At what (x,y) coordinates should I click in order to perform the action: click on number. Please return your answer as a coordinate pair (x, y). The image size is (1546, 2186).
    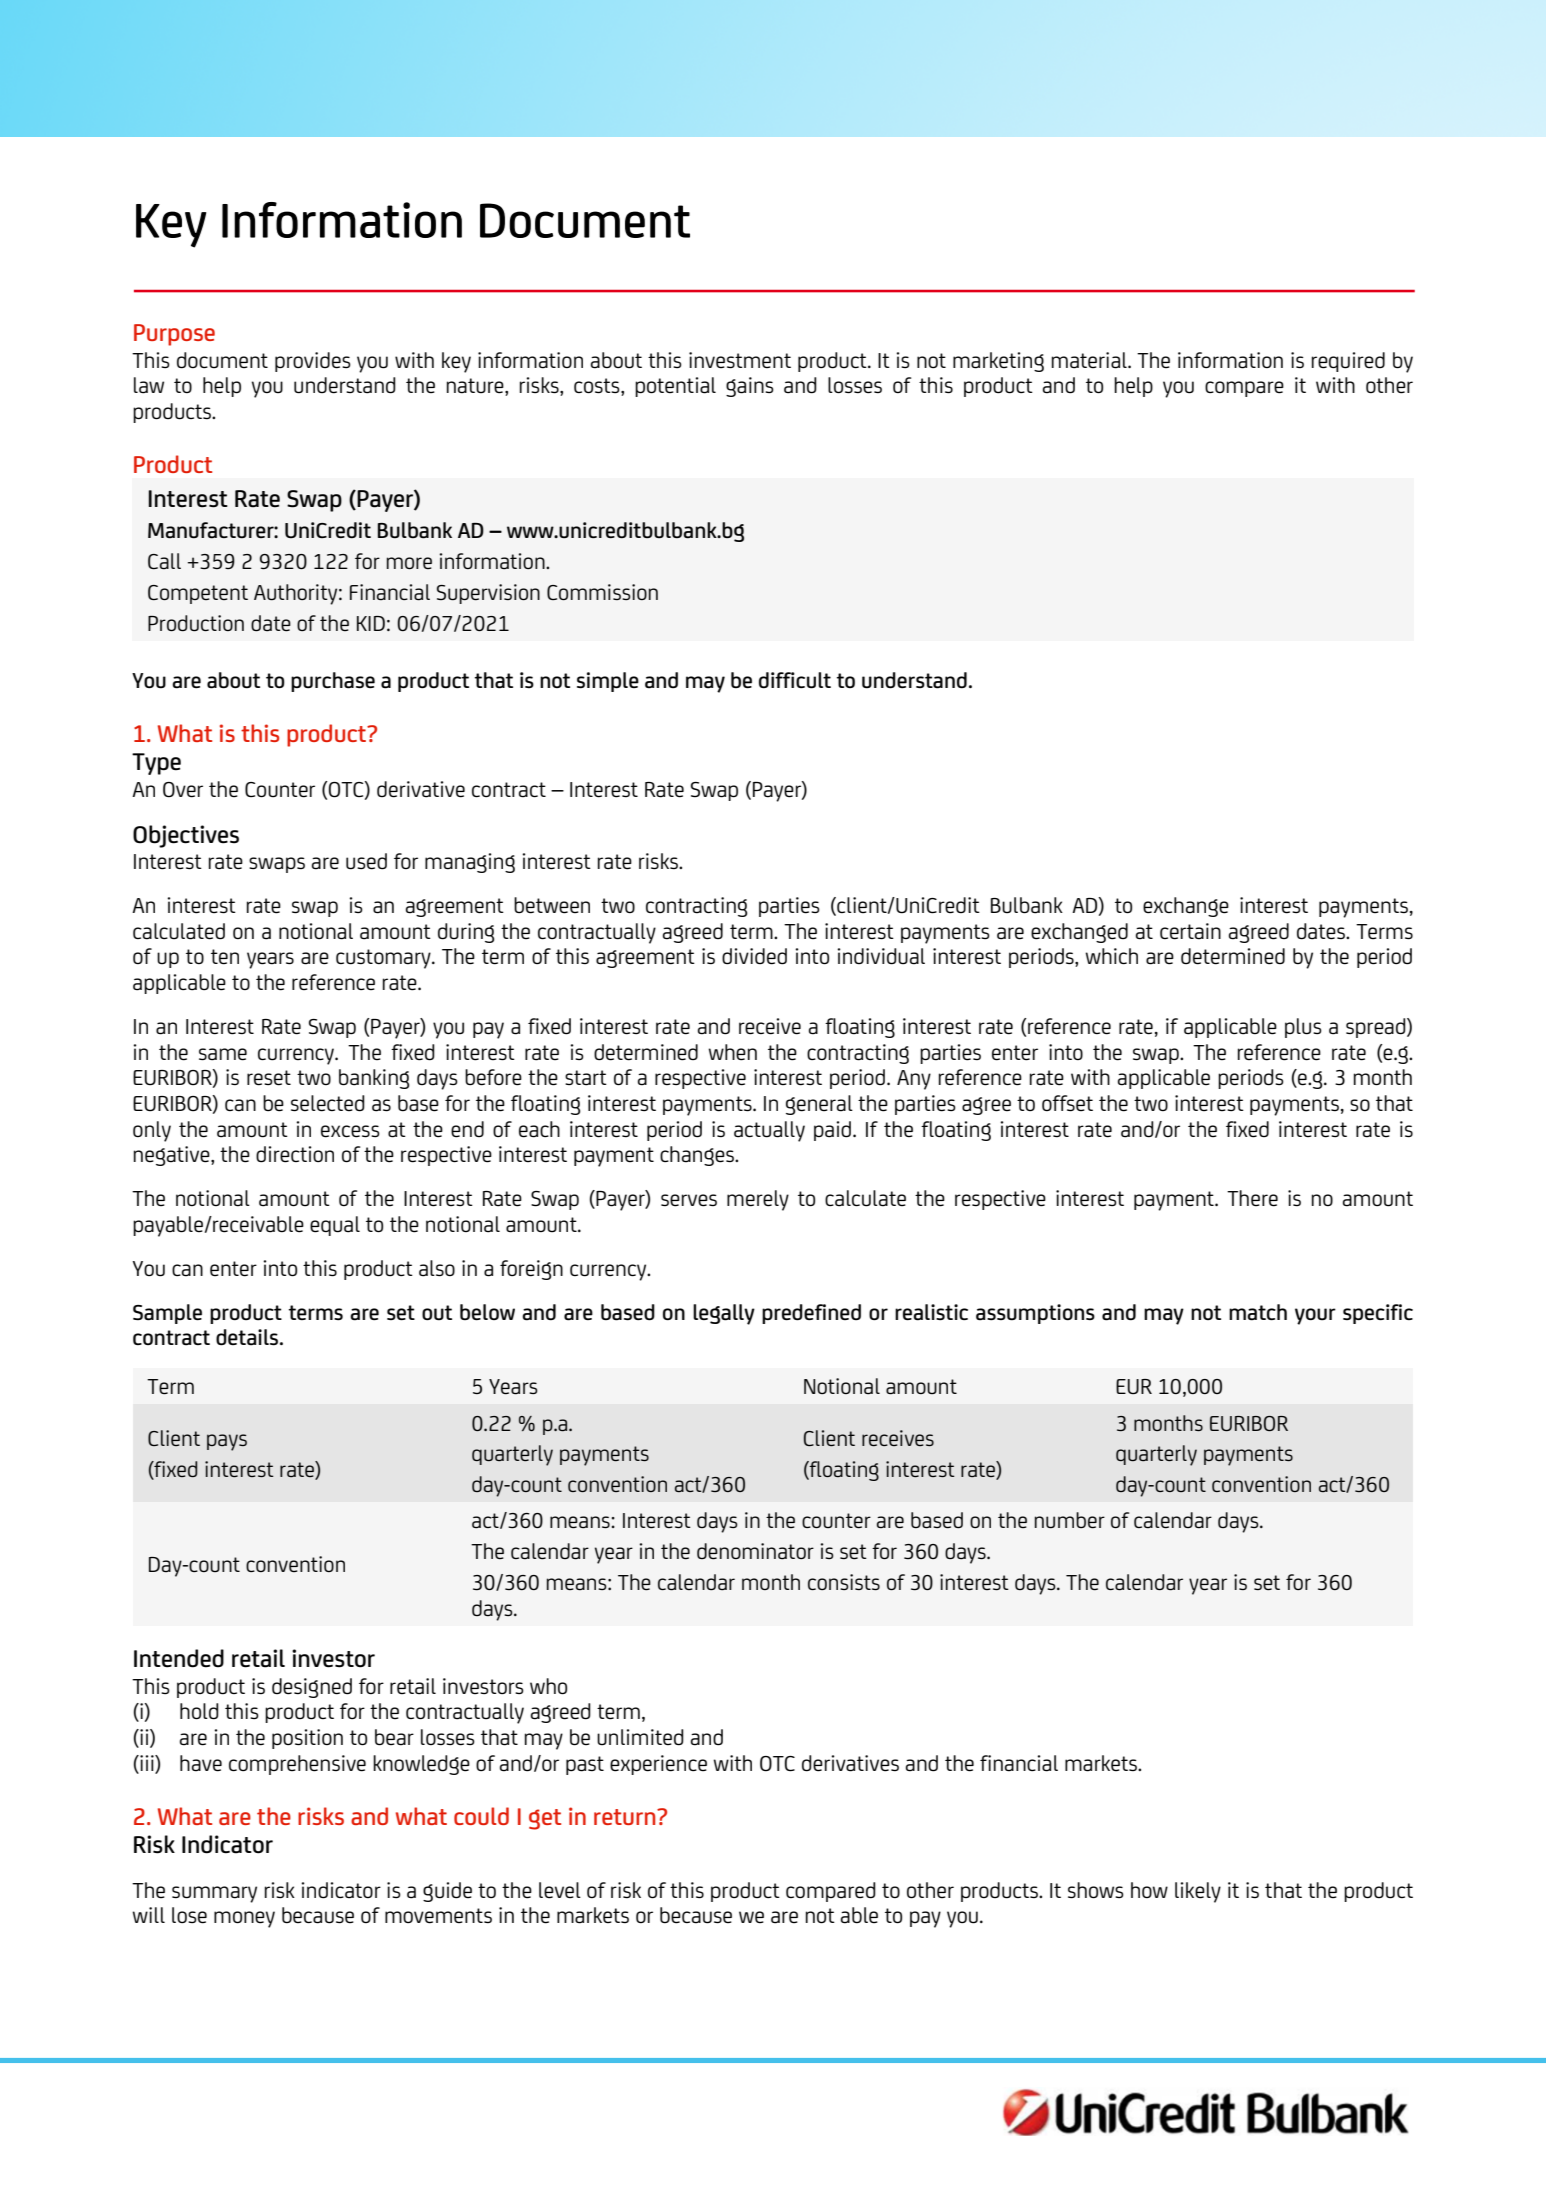
    Looking at the image, I should click on (1070, 1520).
